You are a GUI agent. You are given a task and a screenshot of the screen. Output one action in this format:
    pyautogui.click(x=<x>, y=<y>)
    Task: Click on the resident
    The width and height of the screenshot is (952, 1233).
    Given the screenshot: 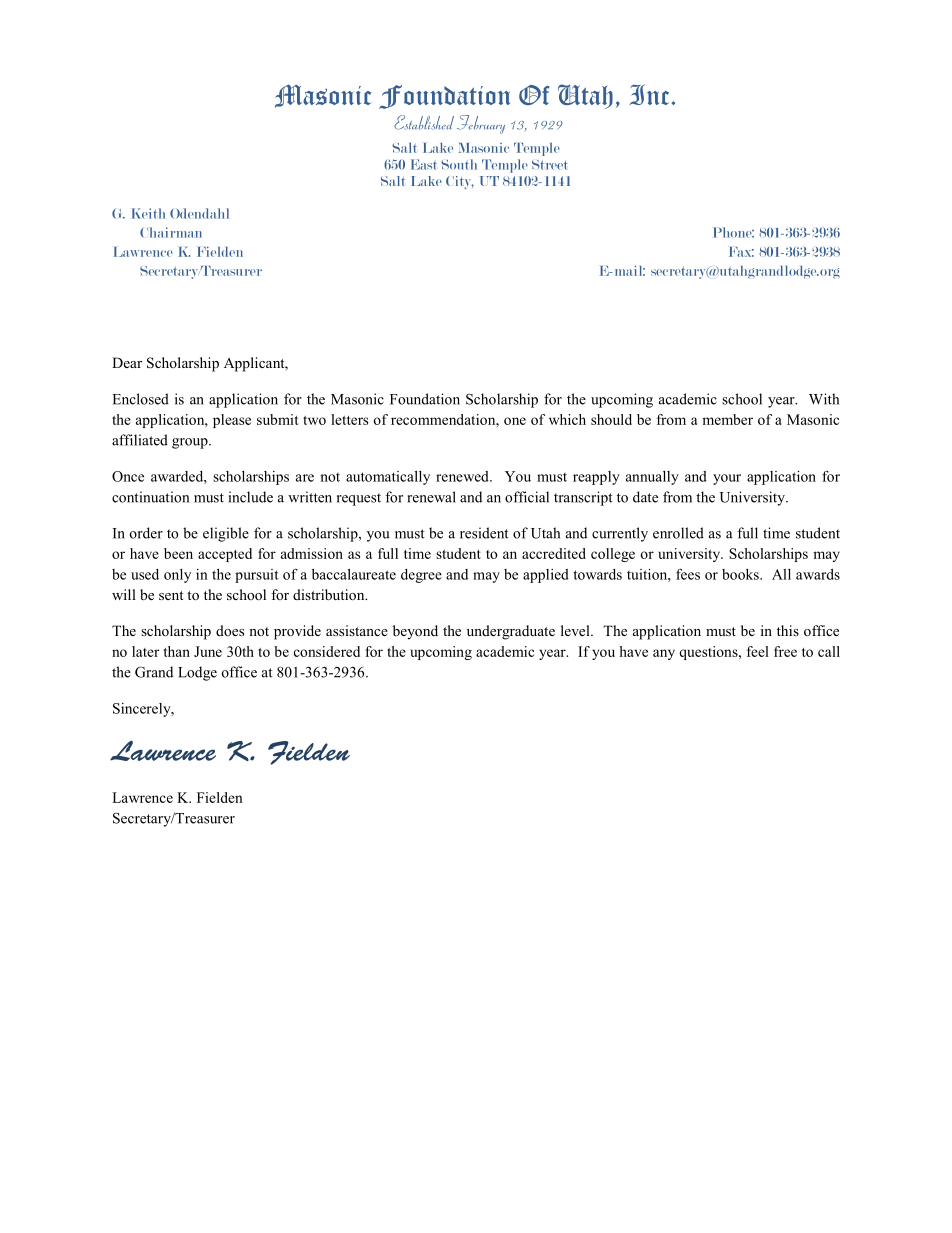 What is the action you would take?
    pyautogui.click(x=484, y=533)
